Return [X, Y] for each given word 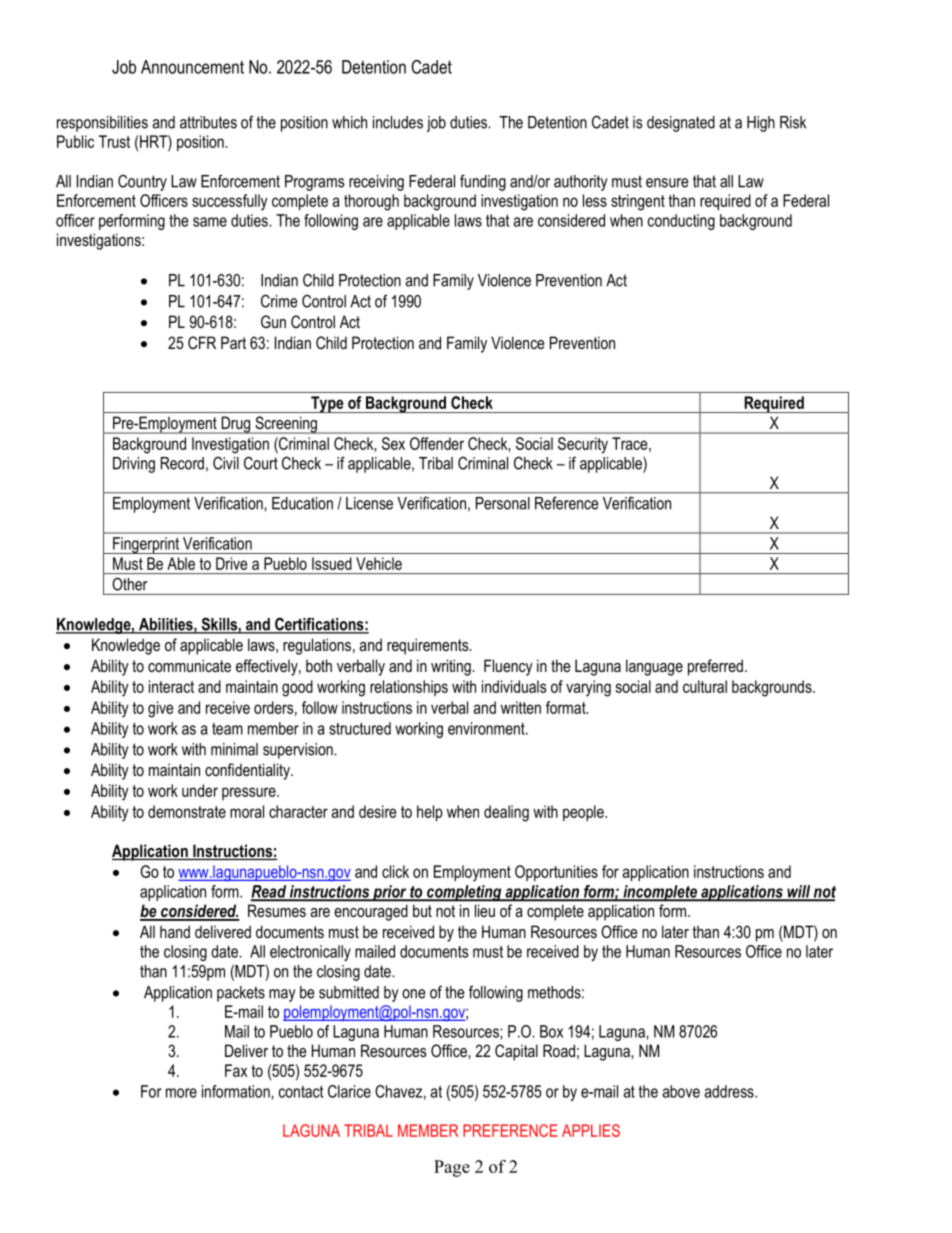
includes [398, 122]
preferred [715, 667]
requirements [429, 646]
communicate [189, 665]
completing [464, 893]
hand [175, 931]
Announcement [192, 67]
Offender [437, 443]
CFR [202, 342]
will [798, 892]
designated [681, 124]
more [181, 1093]
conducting [681, 222]
